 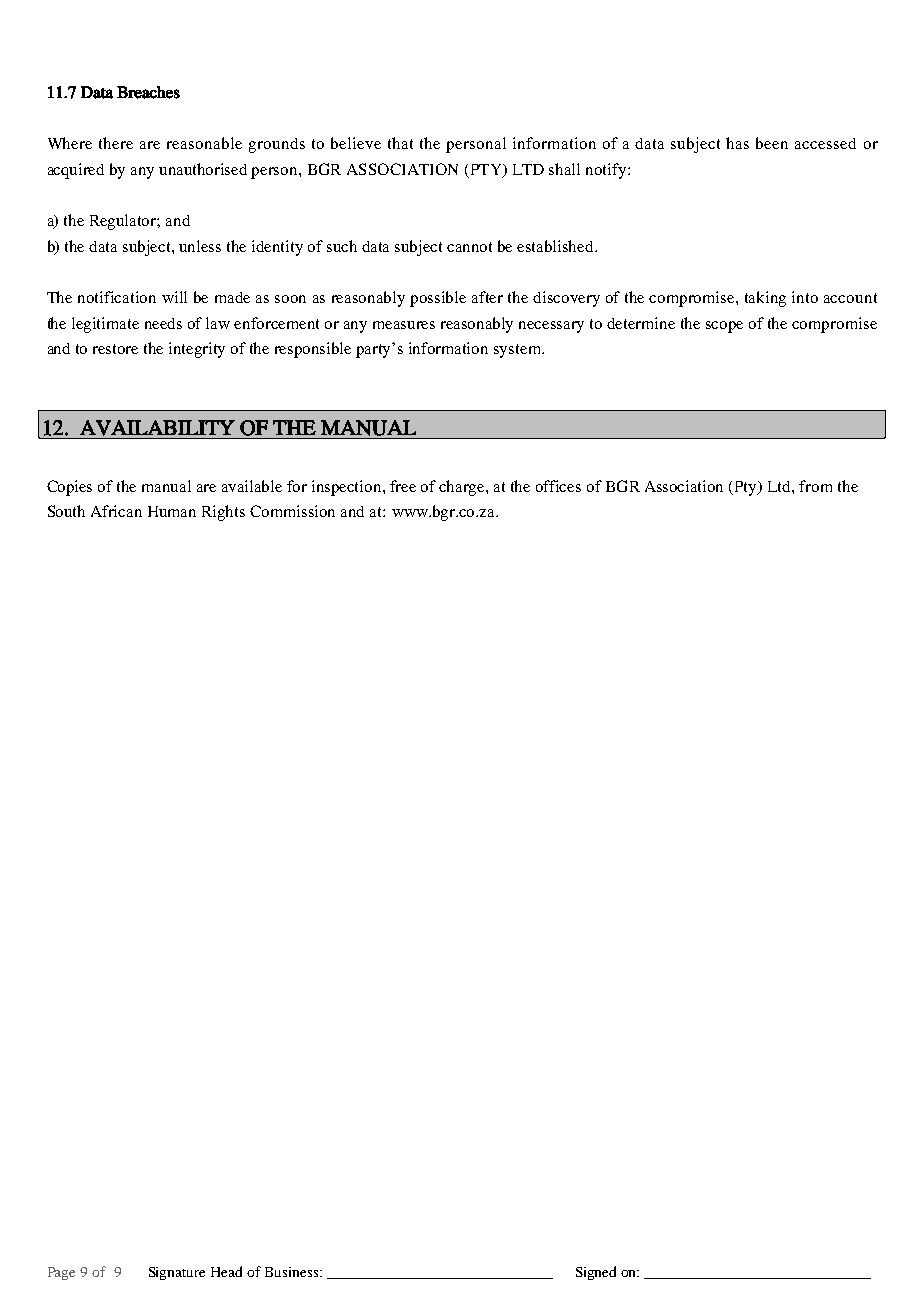 I want to click on Human, so click(x=172, y=511).
